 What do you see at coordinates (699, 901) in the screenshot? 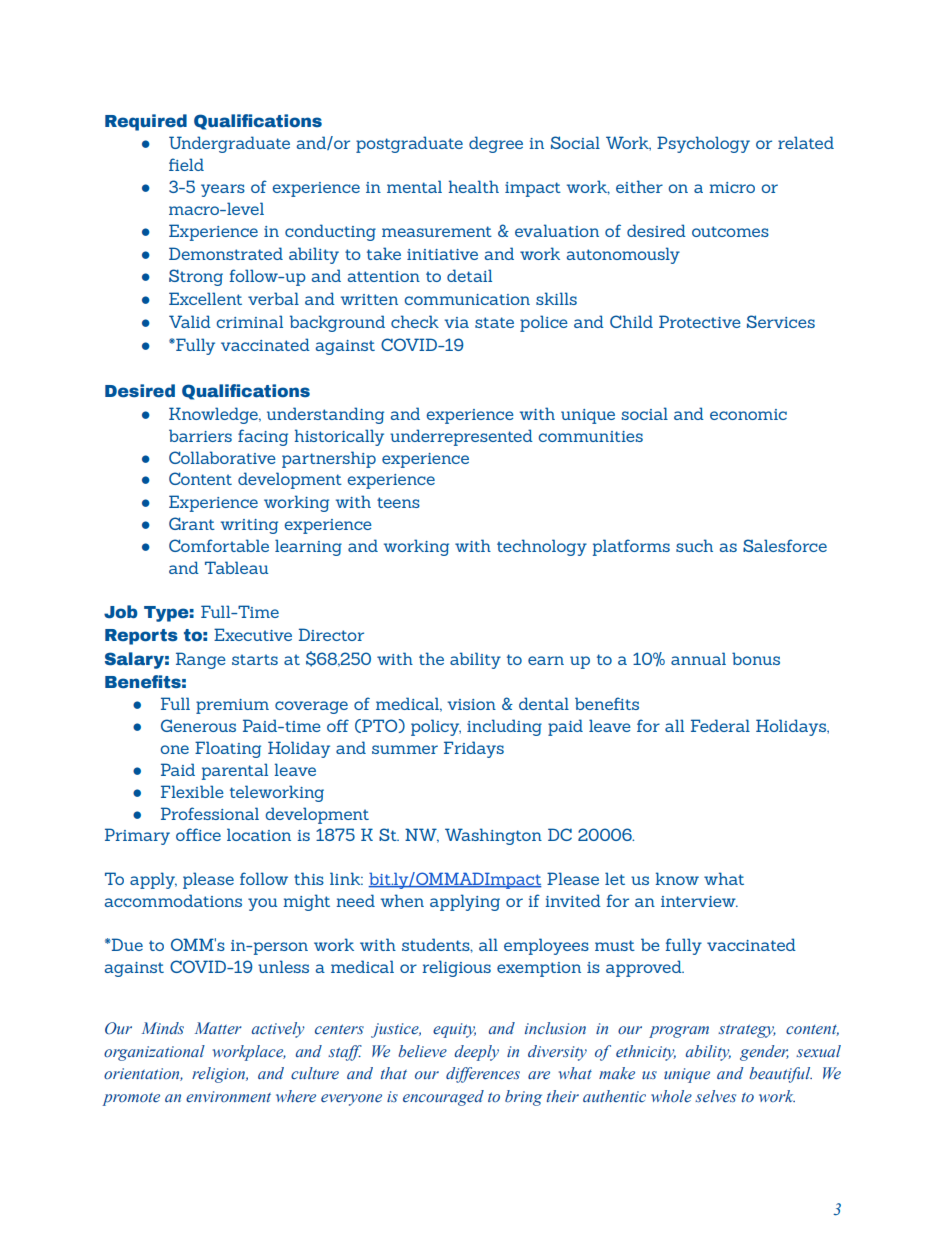
I see `interview` at bounding box center [699, 901].
